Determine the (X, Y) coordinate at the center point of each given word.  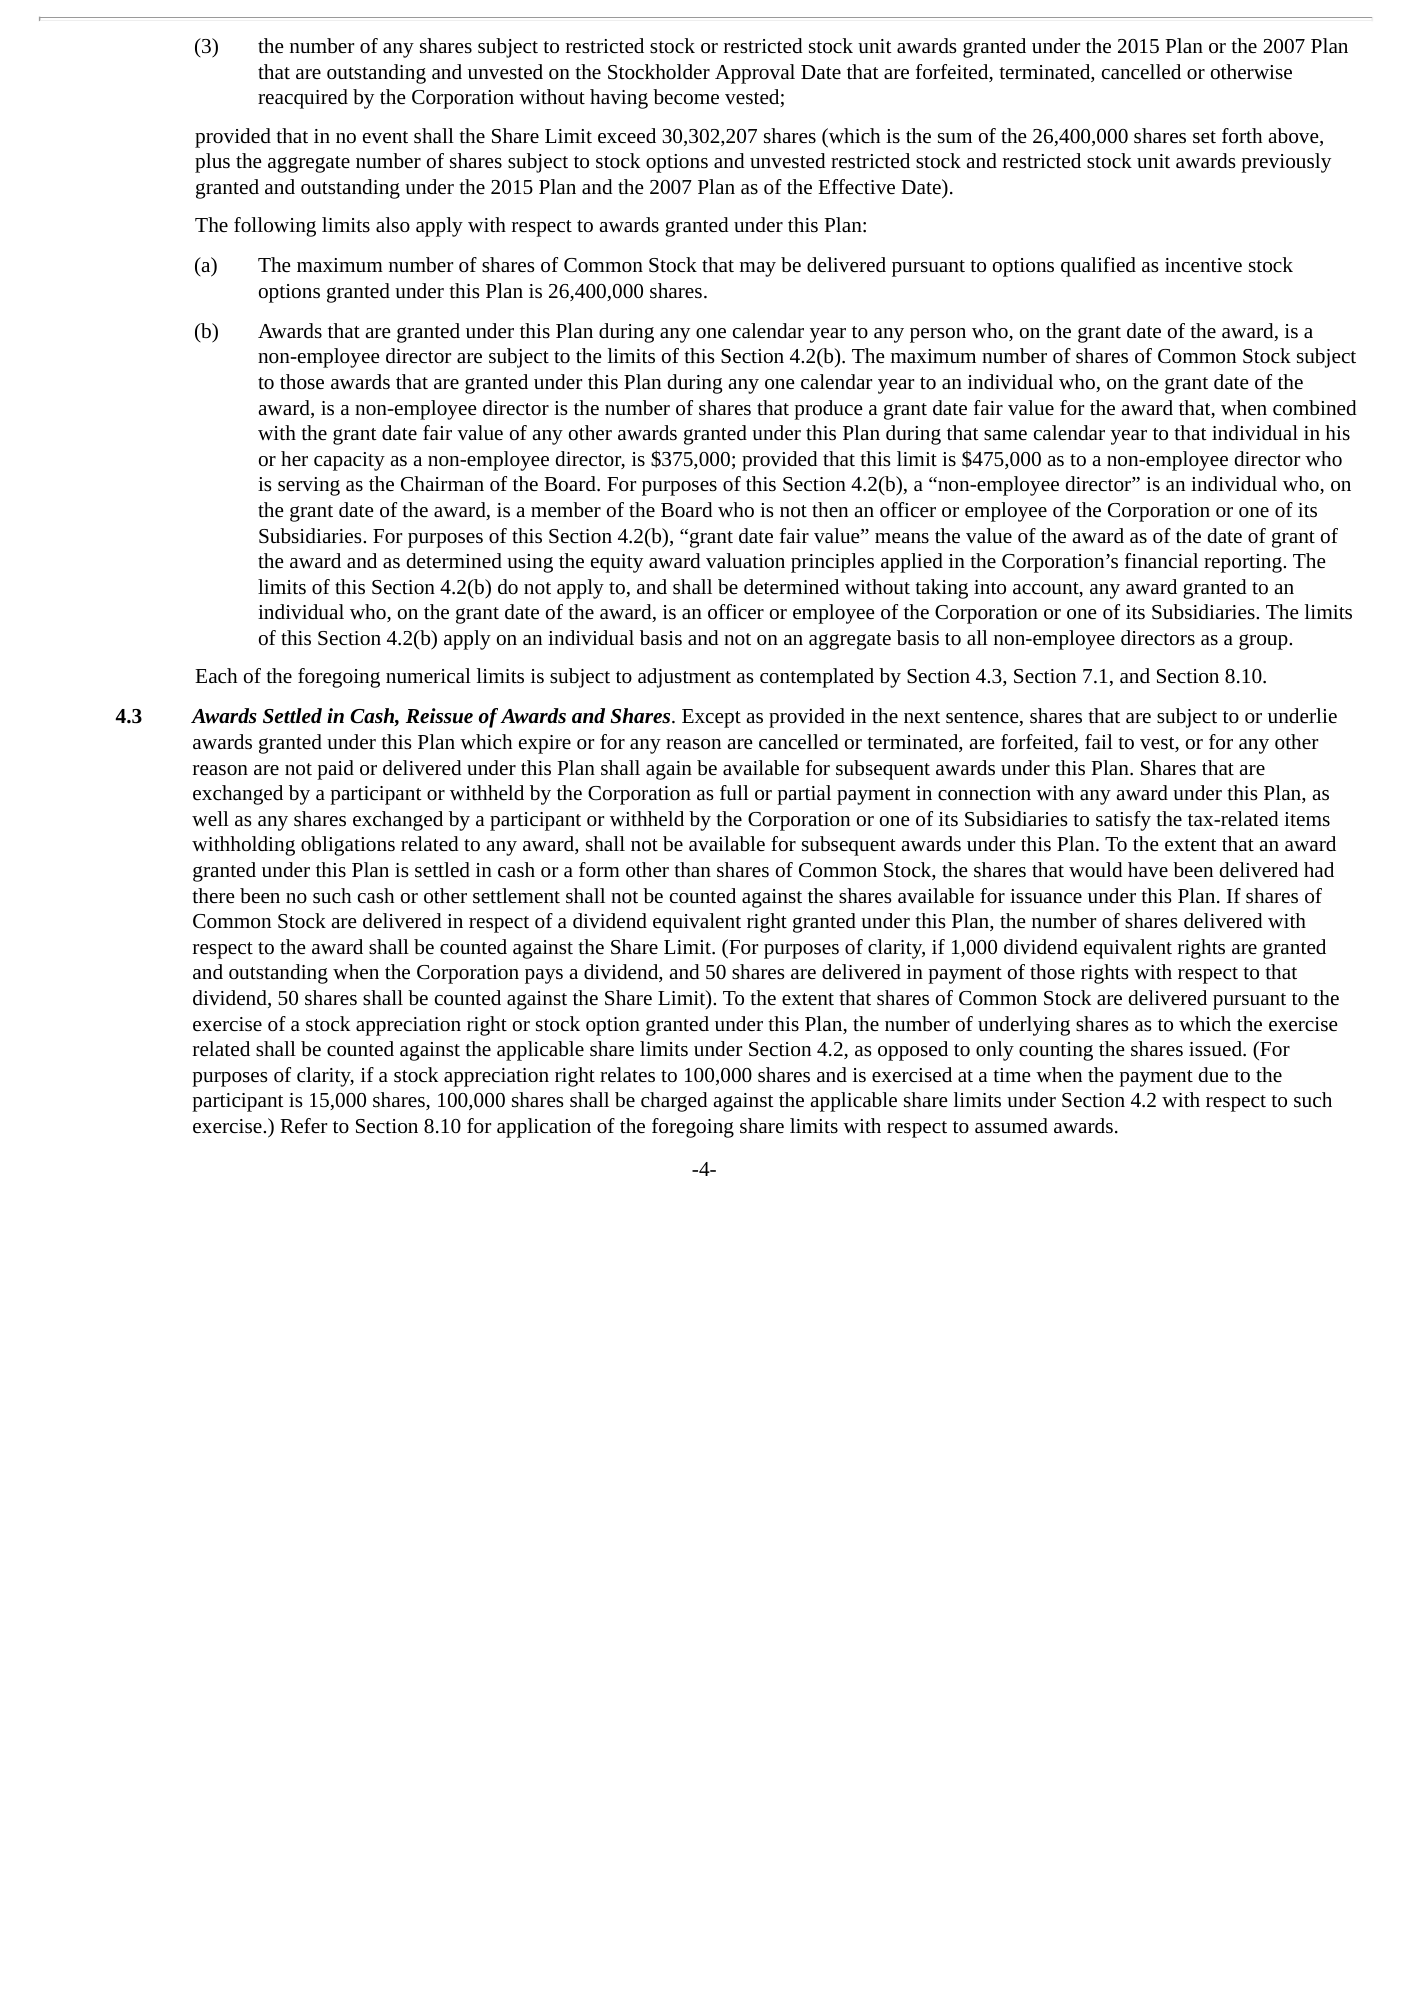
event (385, 137)
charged (674, 1102)
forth (1242, 135)
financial (1161, 560)
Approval (755, 74)
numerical (428, 675)
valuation (745, 560)
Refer (303, 1125)
